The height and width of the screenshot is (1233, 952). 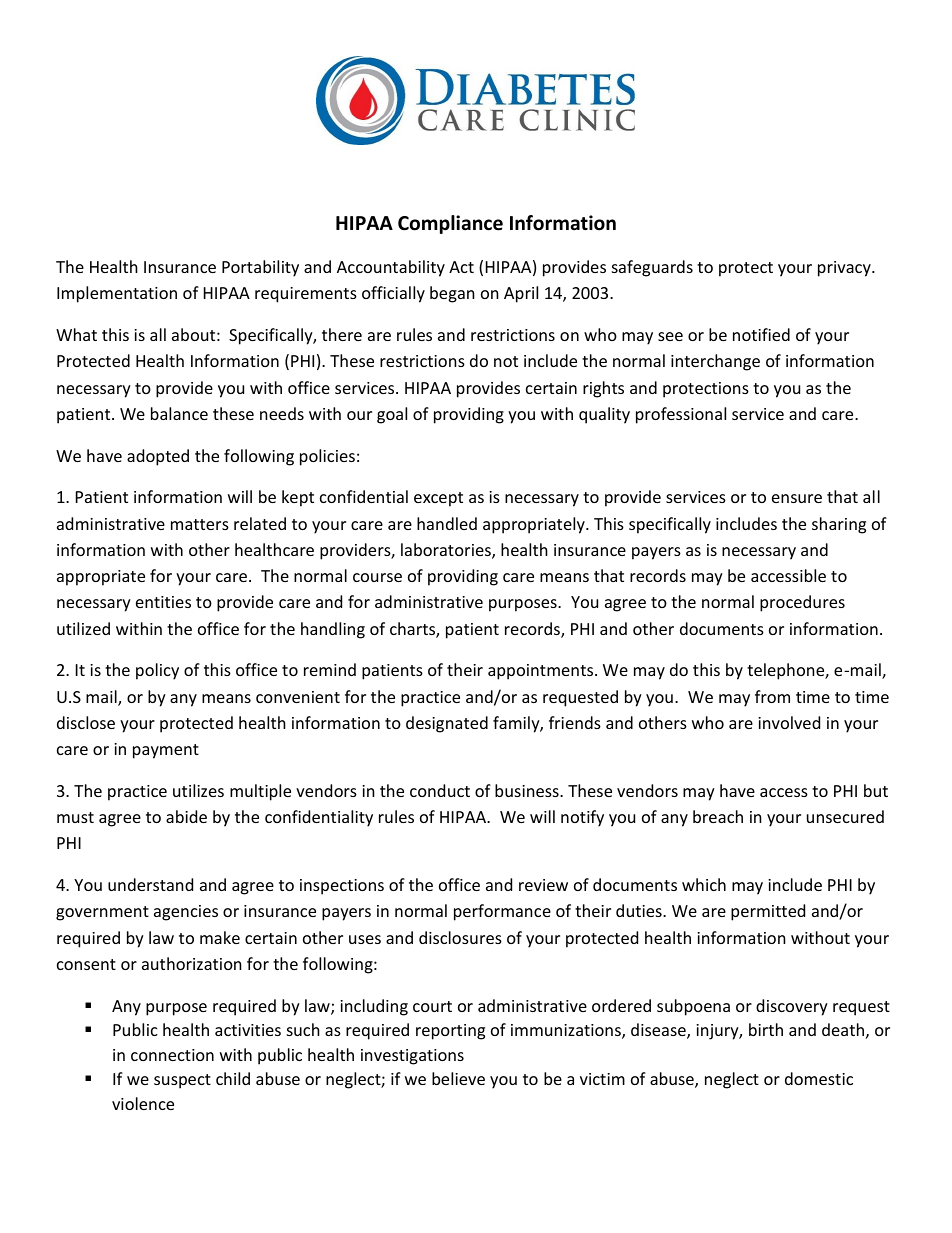 What do you see at coordinates (447, 523) in the screenshot?
I see `handled` at bounding box center [447, 523].
